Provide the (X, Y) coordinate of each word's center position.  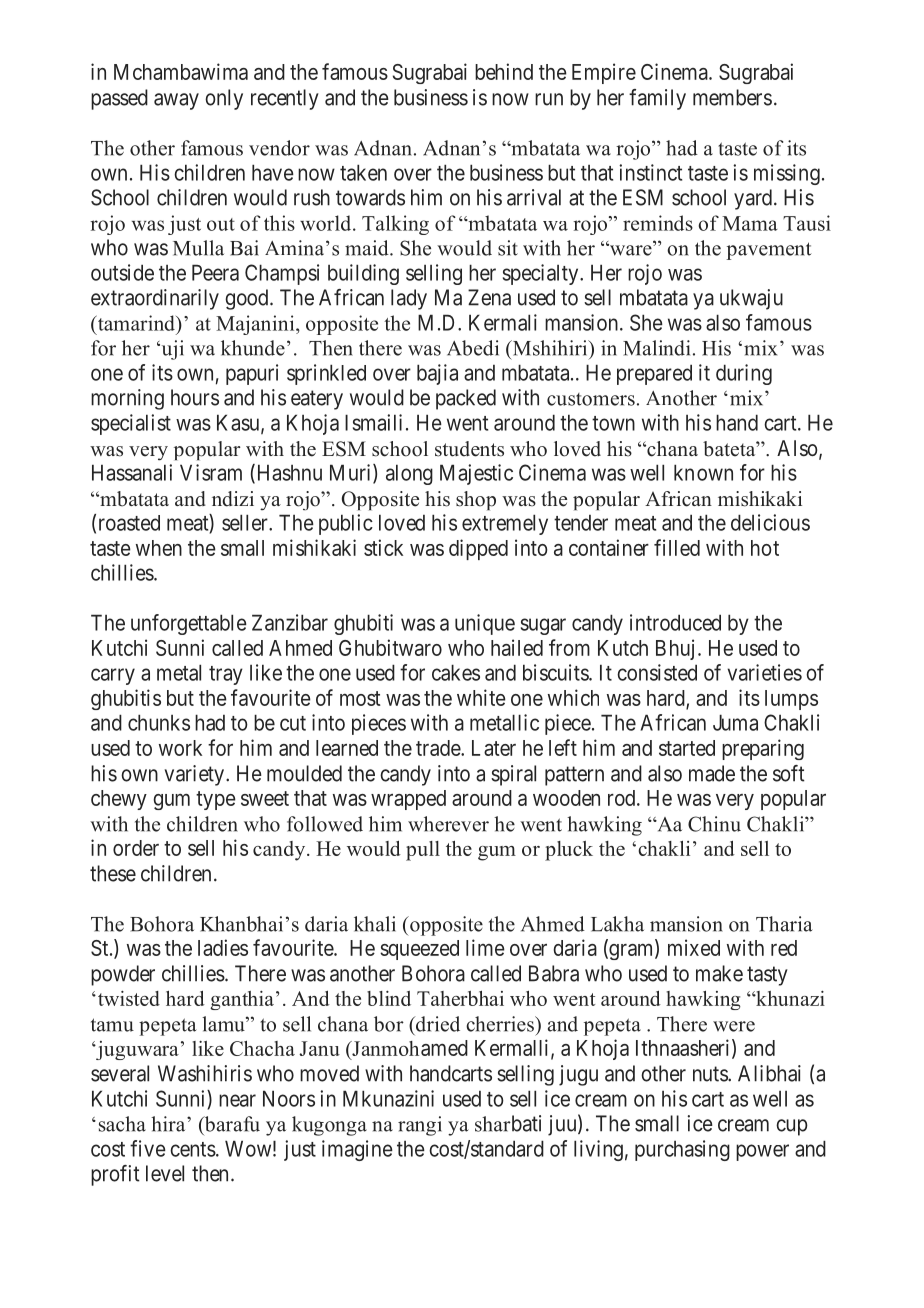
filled (677, 547)
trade (439, 748)
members (732, 97)
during (744, 374)
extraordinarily (155, 299)
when (159, 548)
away (176, 101)
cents (193, 1149)
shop (476, 501)
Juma (735, 722)
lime (485, 947)
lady (409, 299)
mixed (694, 947)
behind (504, 71)
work (180, 748)
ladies (223, 947)
